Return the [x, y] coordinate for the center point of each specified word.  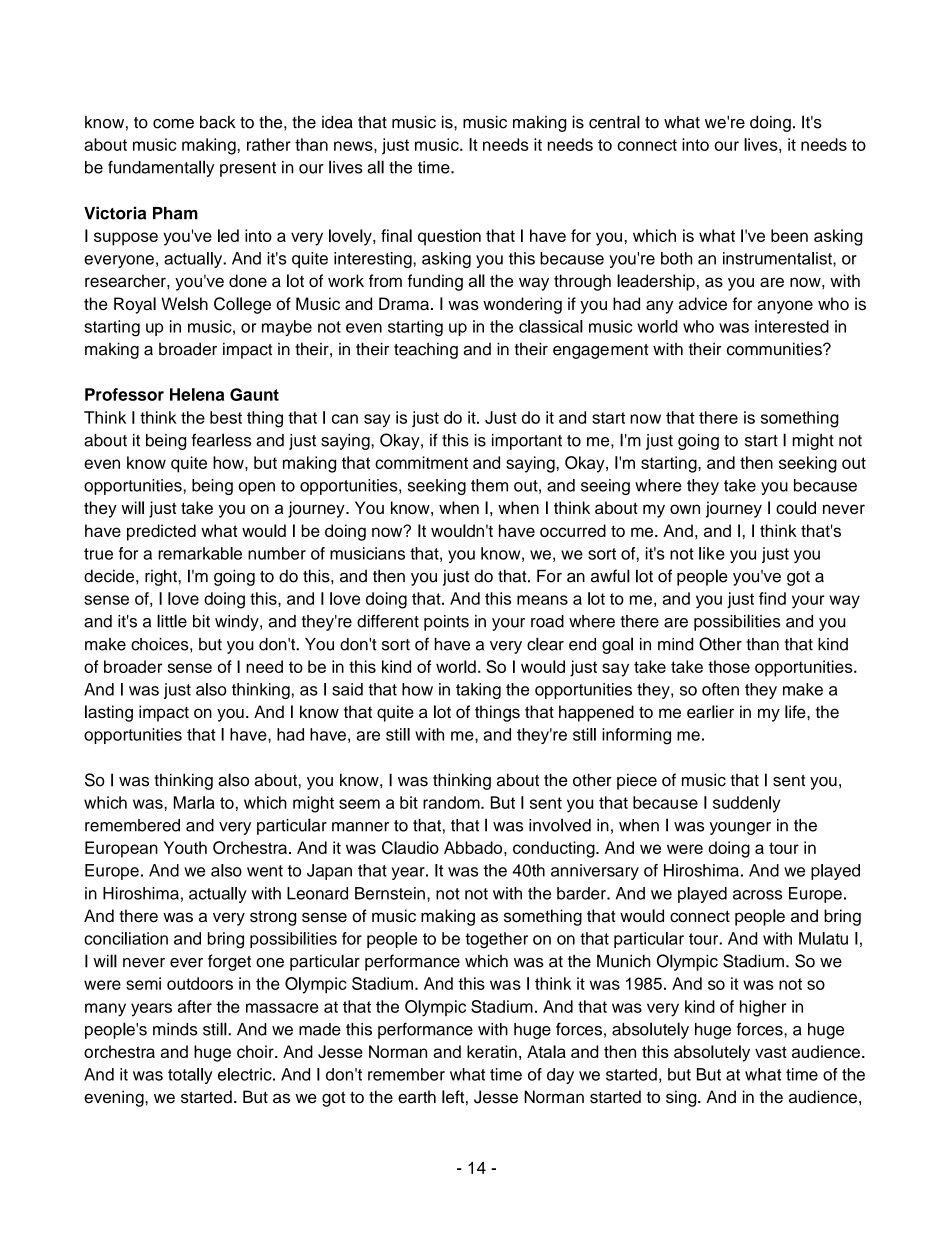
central [614, 122]
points [446, 623]
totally [190, 1076]
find [772, 598]
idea [337, 122]
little [172, 621]
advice [703, 303]
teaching [426, 350]
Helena [197, 394]
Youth [185, 847]
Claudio [410, 847]
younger [740, 828]
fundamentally [161, 168]
